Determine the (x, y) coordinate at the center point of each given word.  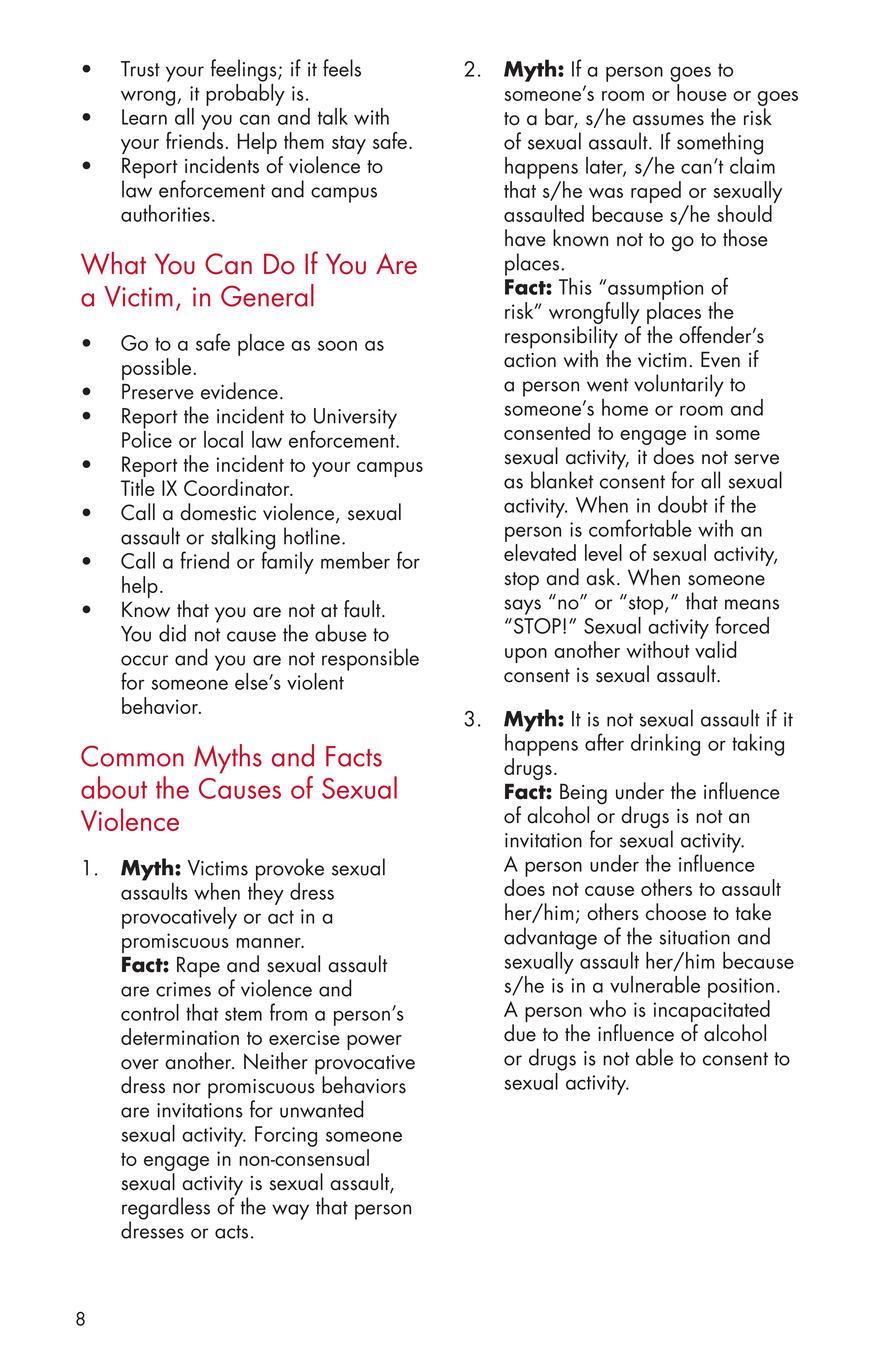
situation (694, 937)
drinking (665, 745)
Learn (144, 117)
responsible (370, 659)
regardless (166, 1209)
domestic (218, 512)
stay (349, 145)
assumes (668, 120)
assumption (655, 290)
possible (156, 369)
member (355, 560)
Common (132, 756)
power (374, 1042)
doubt (683, 504)
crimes (183, 989)
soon (337, 345)
